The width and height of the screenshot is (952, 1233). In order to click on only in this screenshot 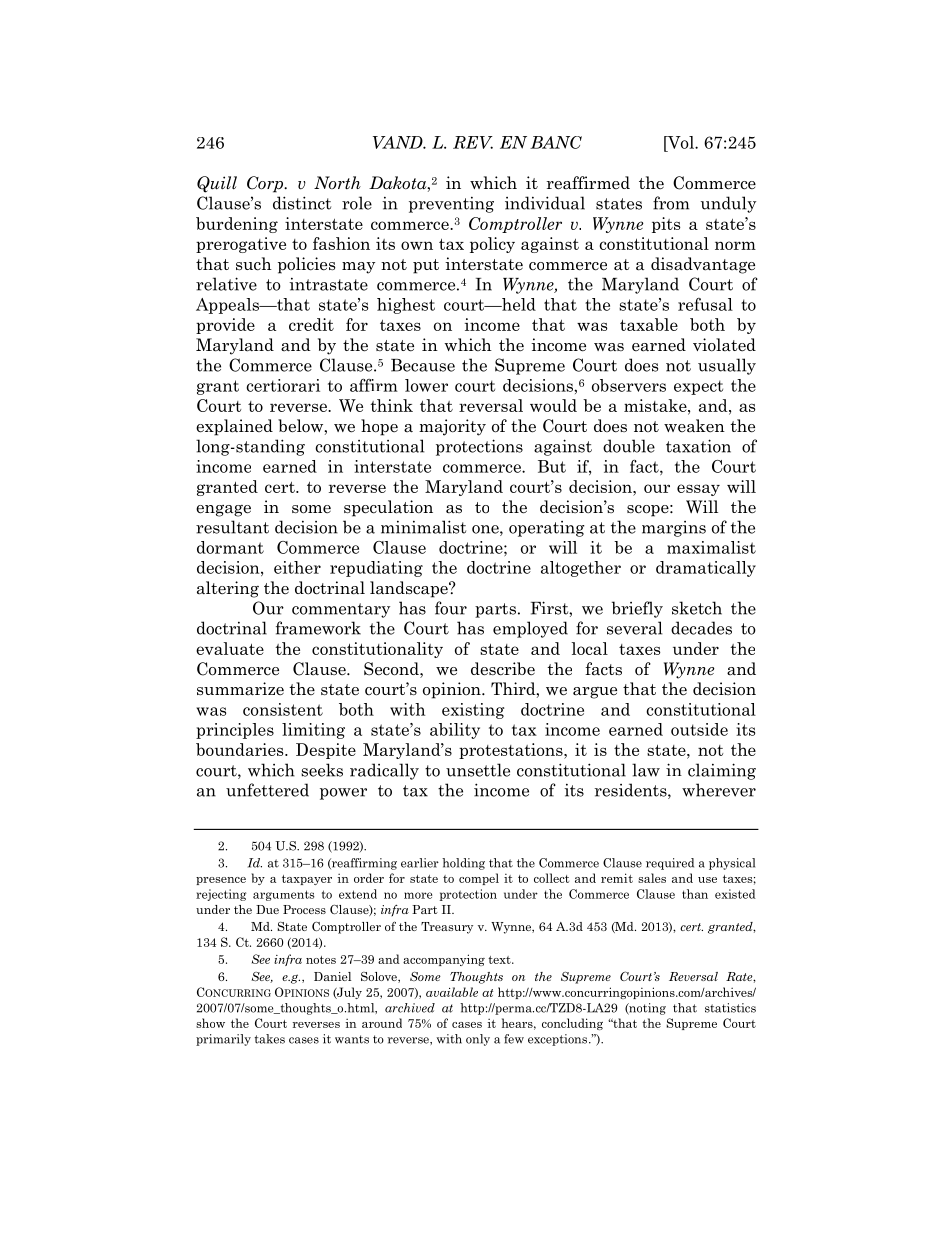, I will do `click(478, 1040)`.
